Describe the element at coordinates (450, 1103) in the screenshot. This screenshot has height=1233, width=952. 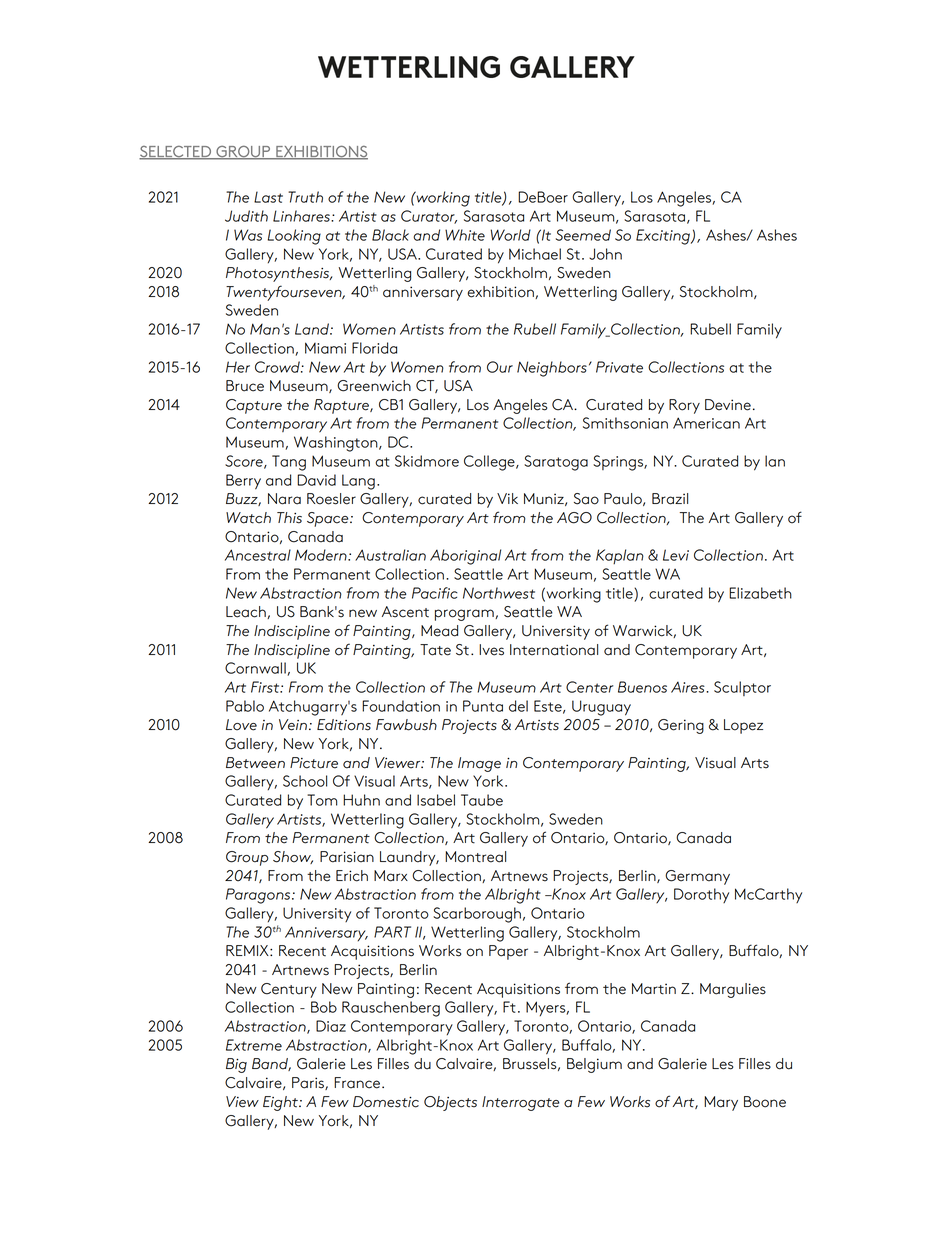
I see `Objects` at that location.
